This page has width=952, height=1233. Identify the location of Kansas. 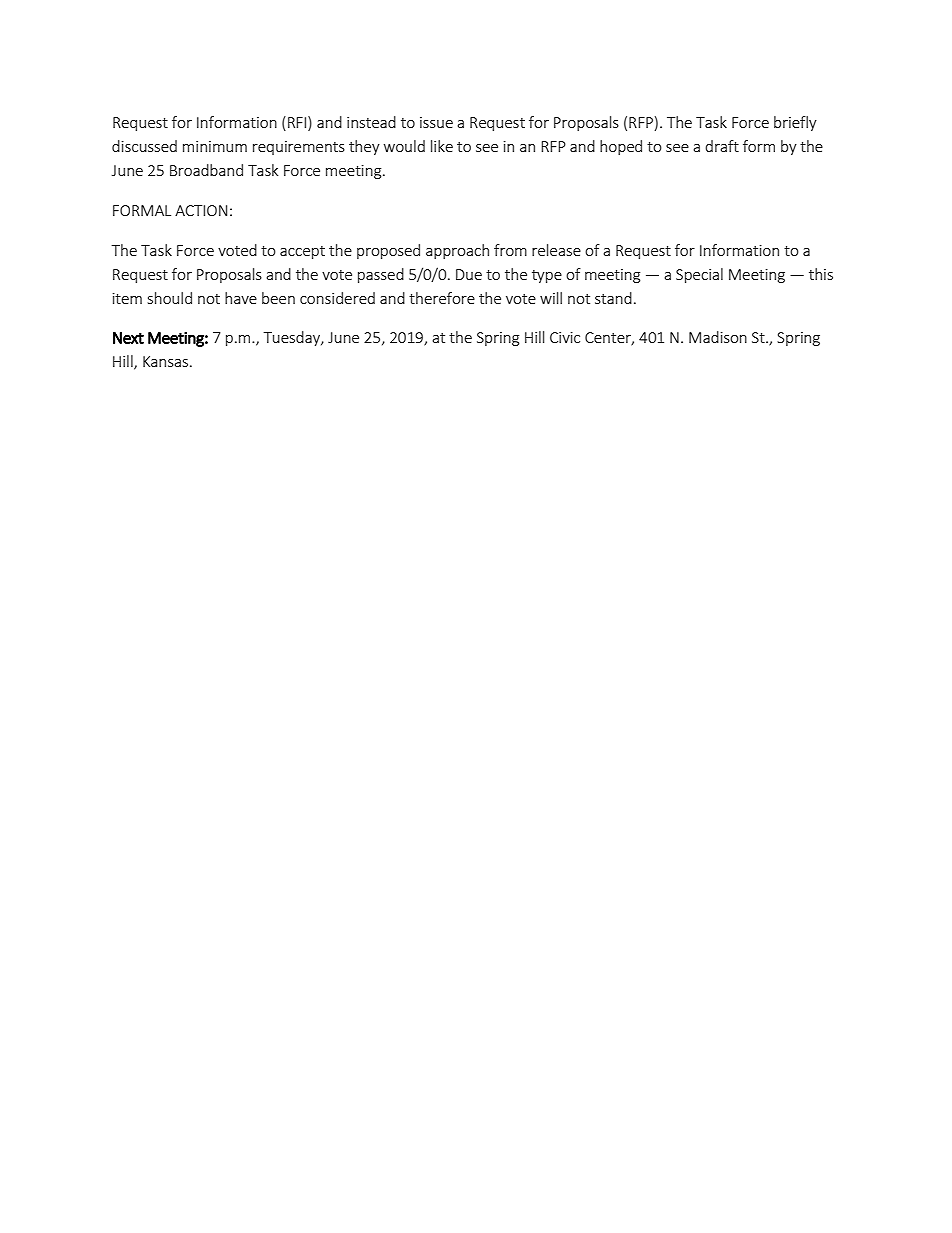
(167, 361).
